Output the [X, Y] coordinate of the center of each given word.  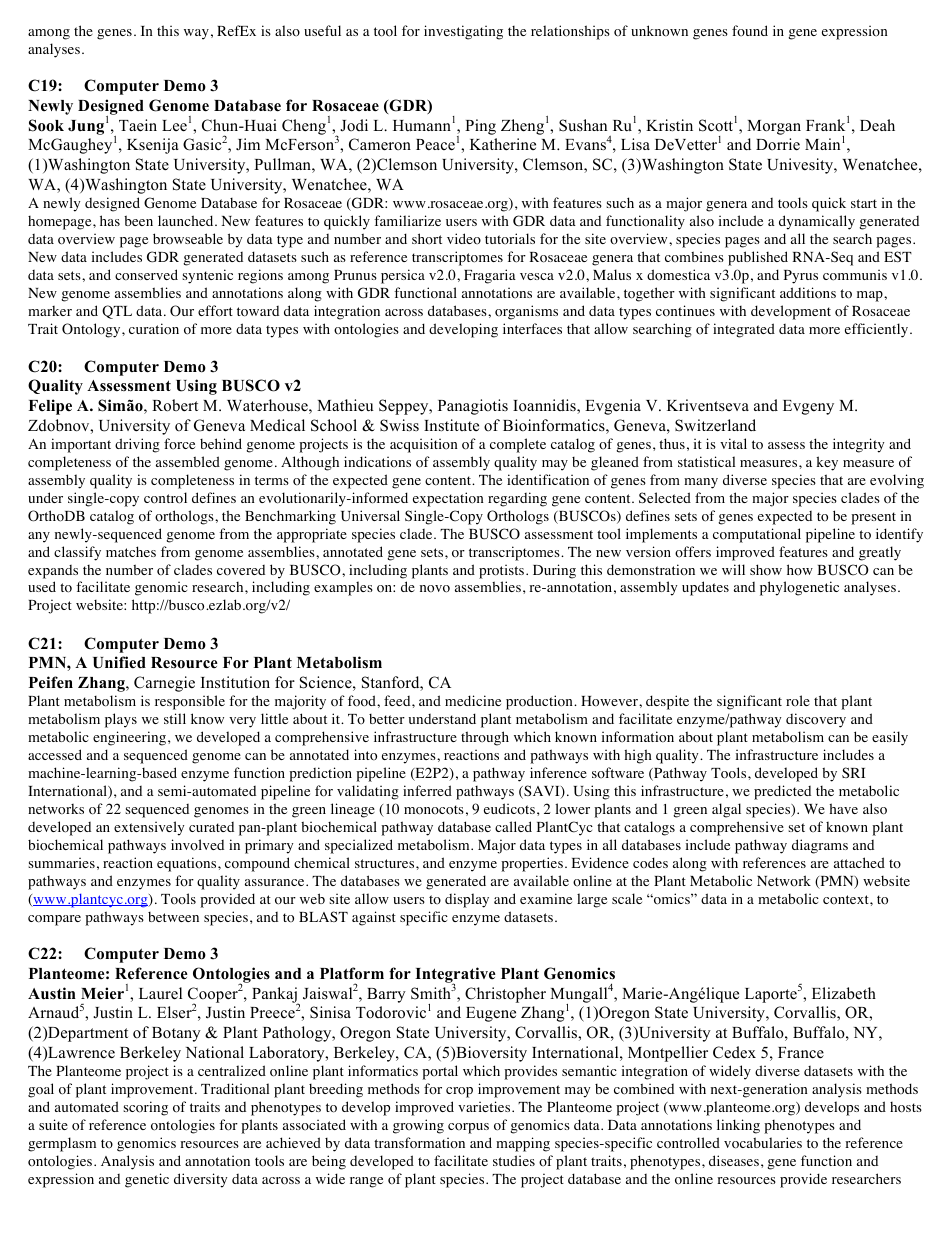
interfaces [532, 328]
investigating [463, 32]
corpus [468, 1128]
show [766, 570]
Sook [46, 125]
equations [188, 864]
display [467, 900]
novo [435, 589]
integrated [744, 330]
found [750, 30]
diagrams [820, 846]
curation [154, 329]
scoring [145, 1108]
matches [131, 551]
